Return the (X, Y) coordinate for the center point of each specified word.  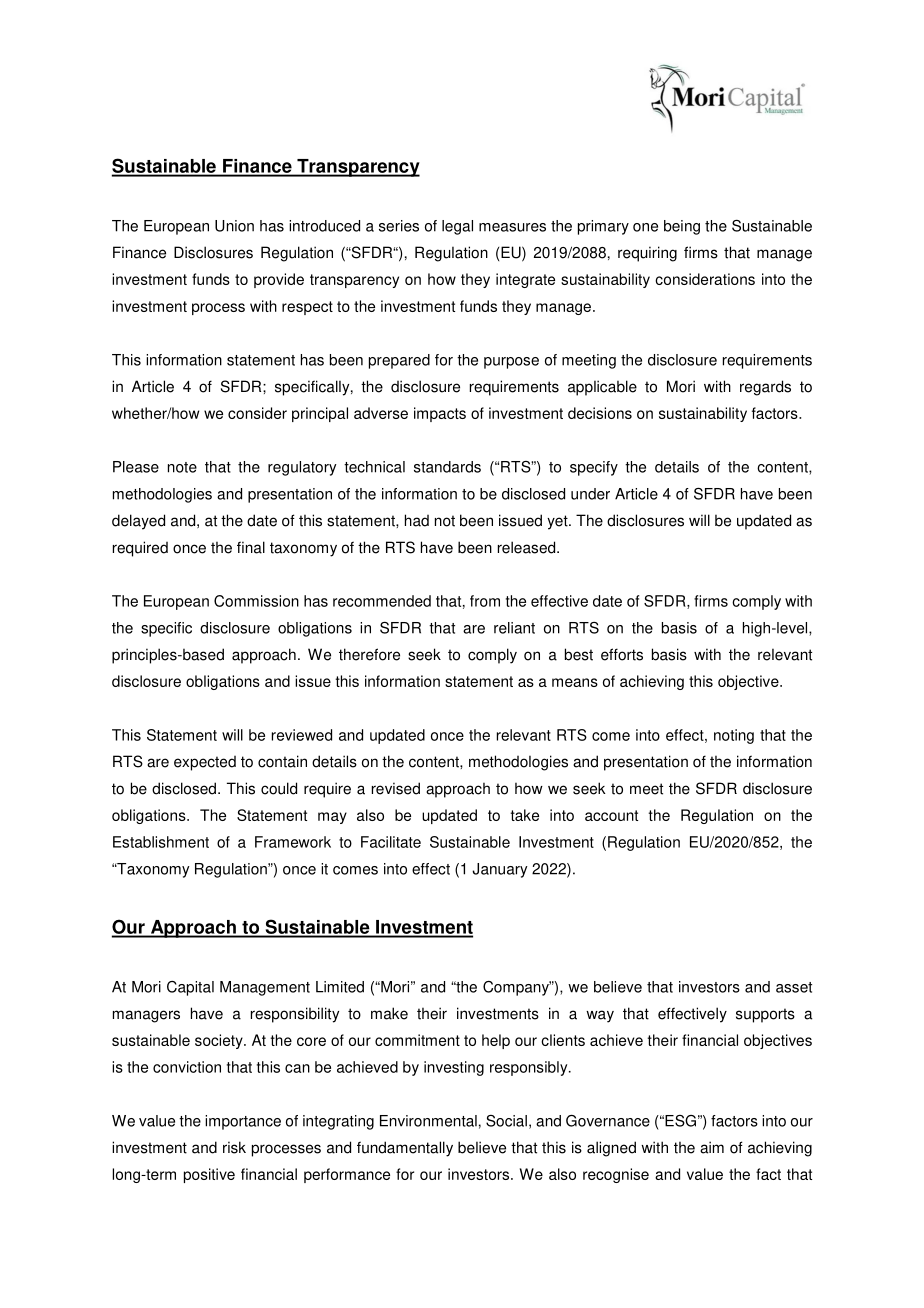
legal (457, 227)
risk (234, 1147)
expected (205, 763)
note (182, 467)
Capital (190, 988)
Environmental (428, 1121)
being (682, 227)
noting (734, 736)
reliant (514, 628)
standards (447, 467)
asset (794, 987)
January (500, 870)
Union (234, 226)
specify (594, 468)
